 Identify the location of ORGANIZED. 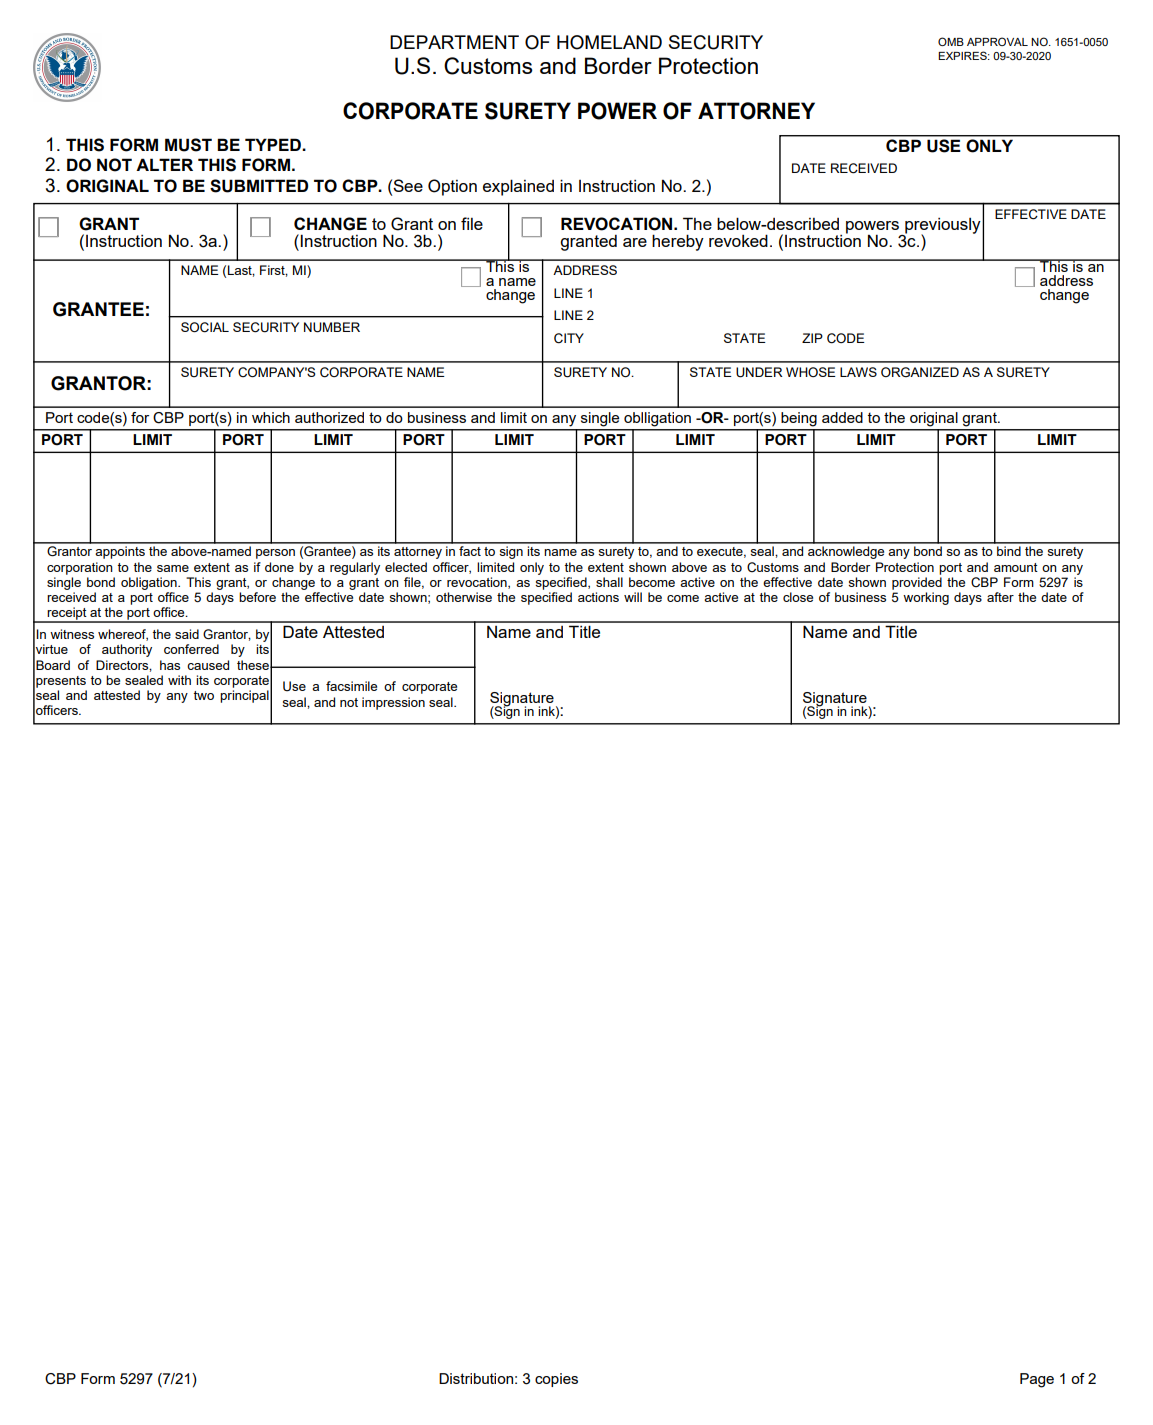
(920, 372).
